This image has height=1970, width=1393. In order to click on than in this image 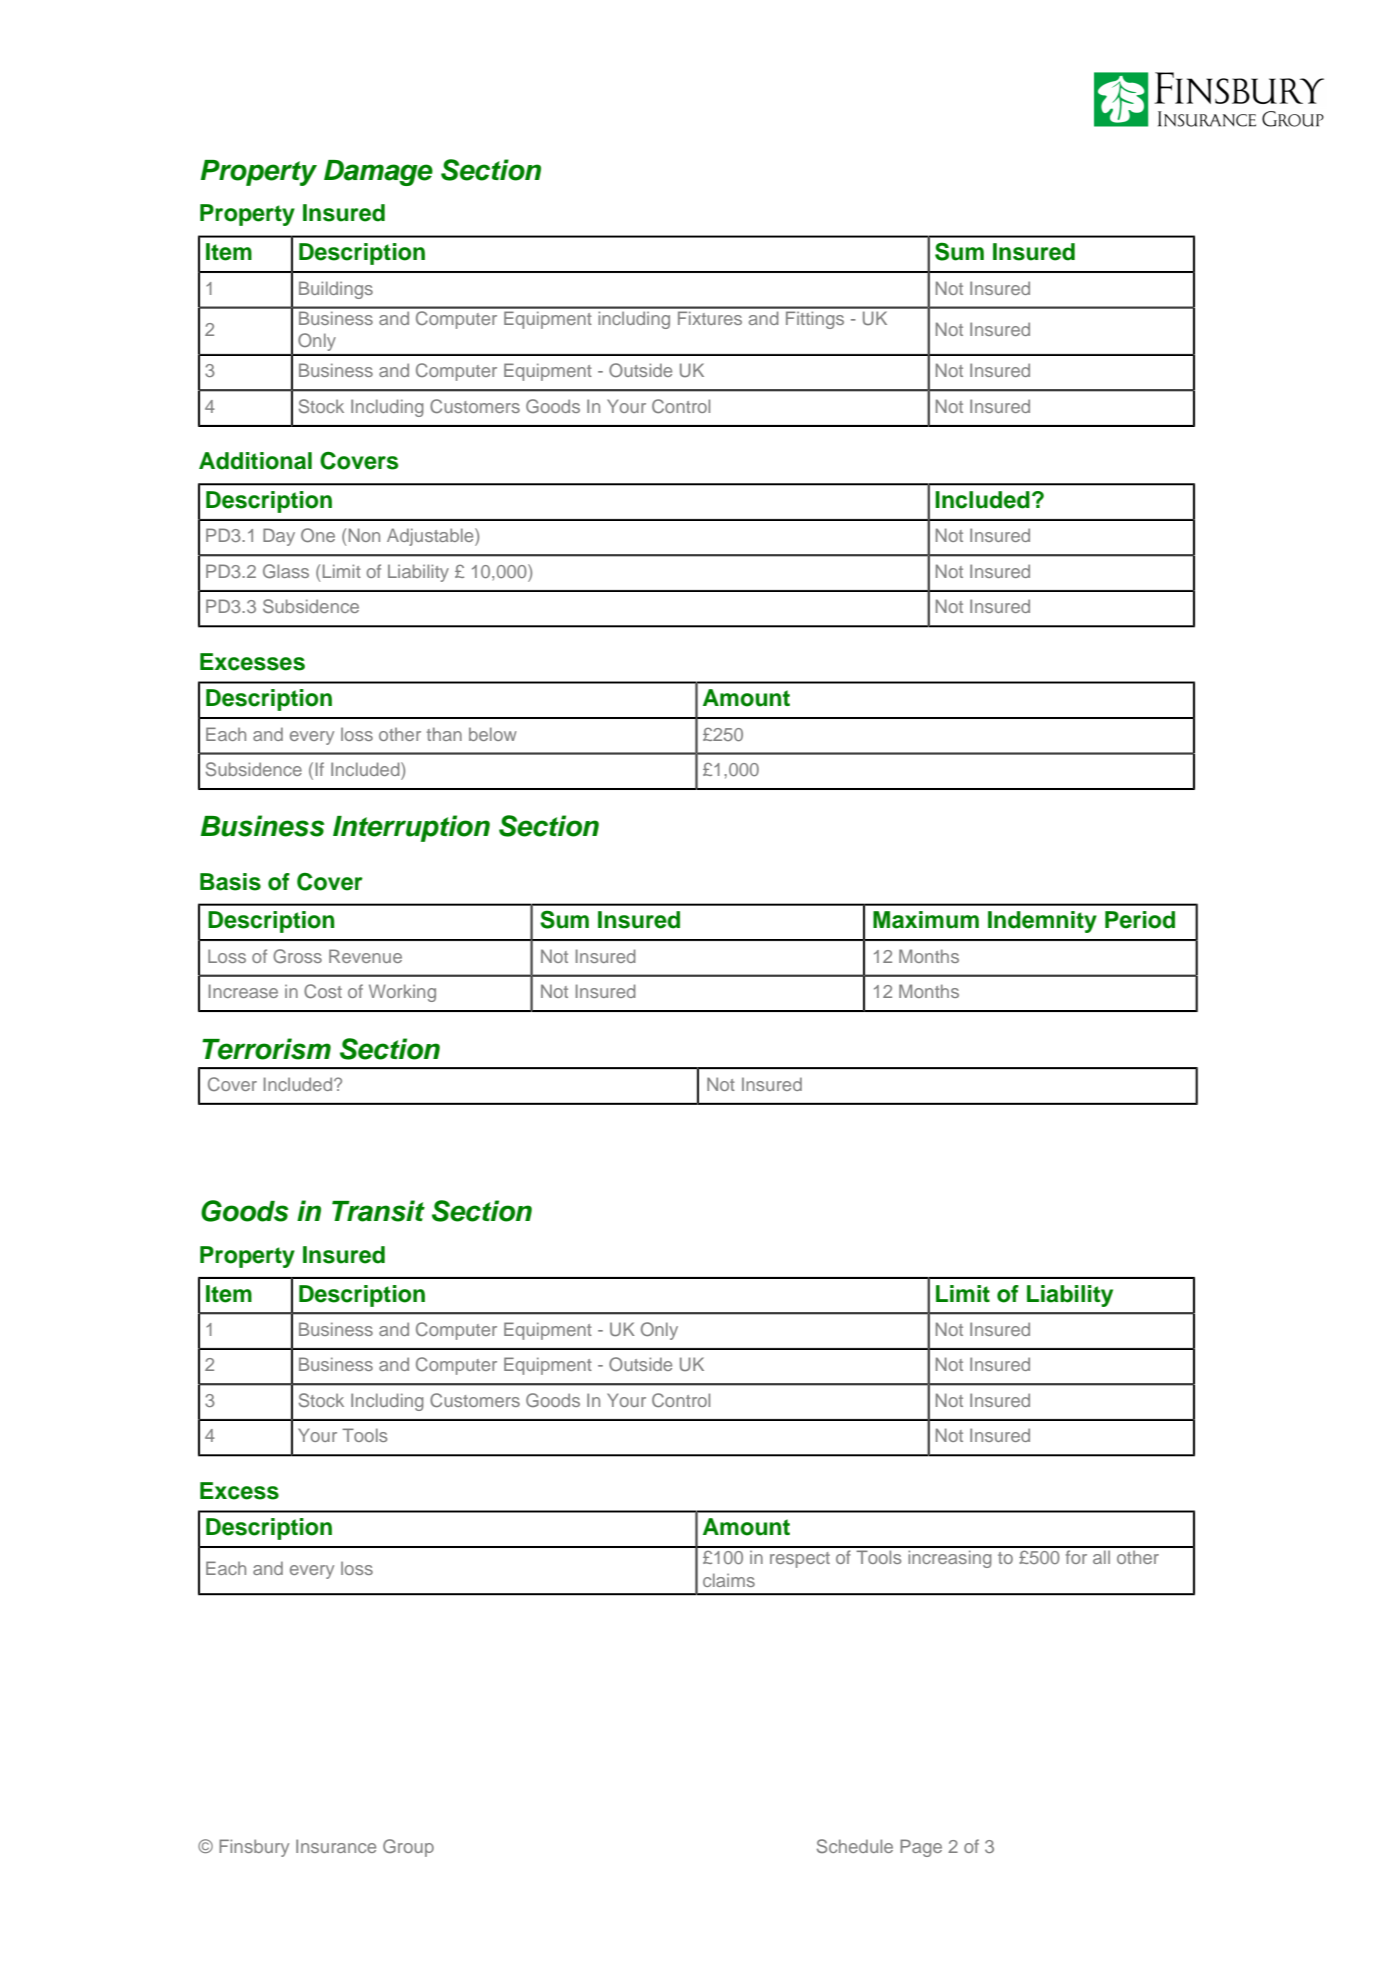, I will do `click(444, 734)`.
